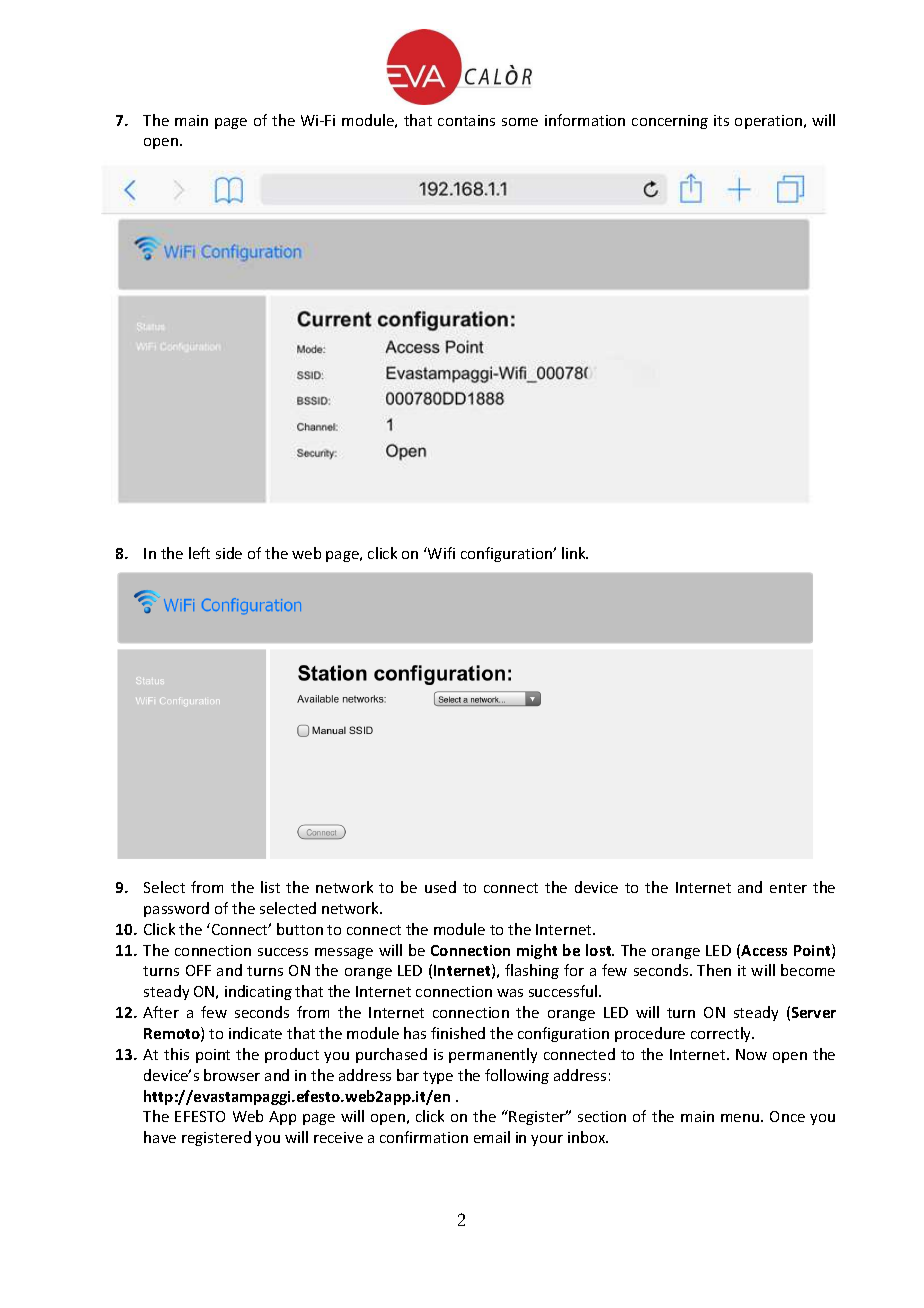 This screenshot has height=1308, width=924. Describe the element at coordinates (721, 120) in the screenshot. I see `its` at that location.
